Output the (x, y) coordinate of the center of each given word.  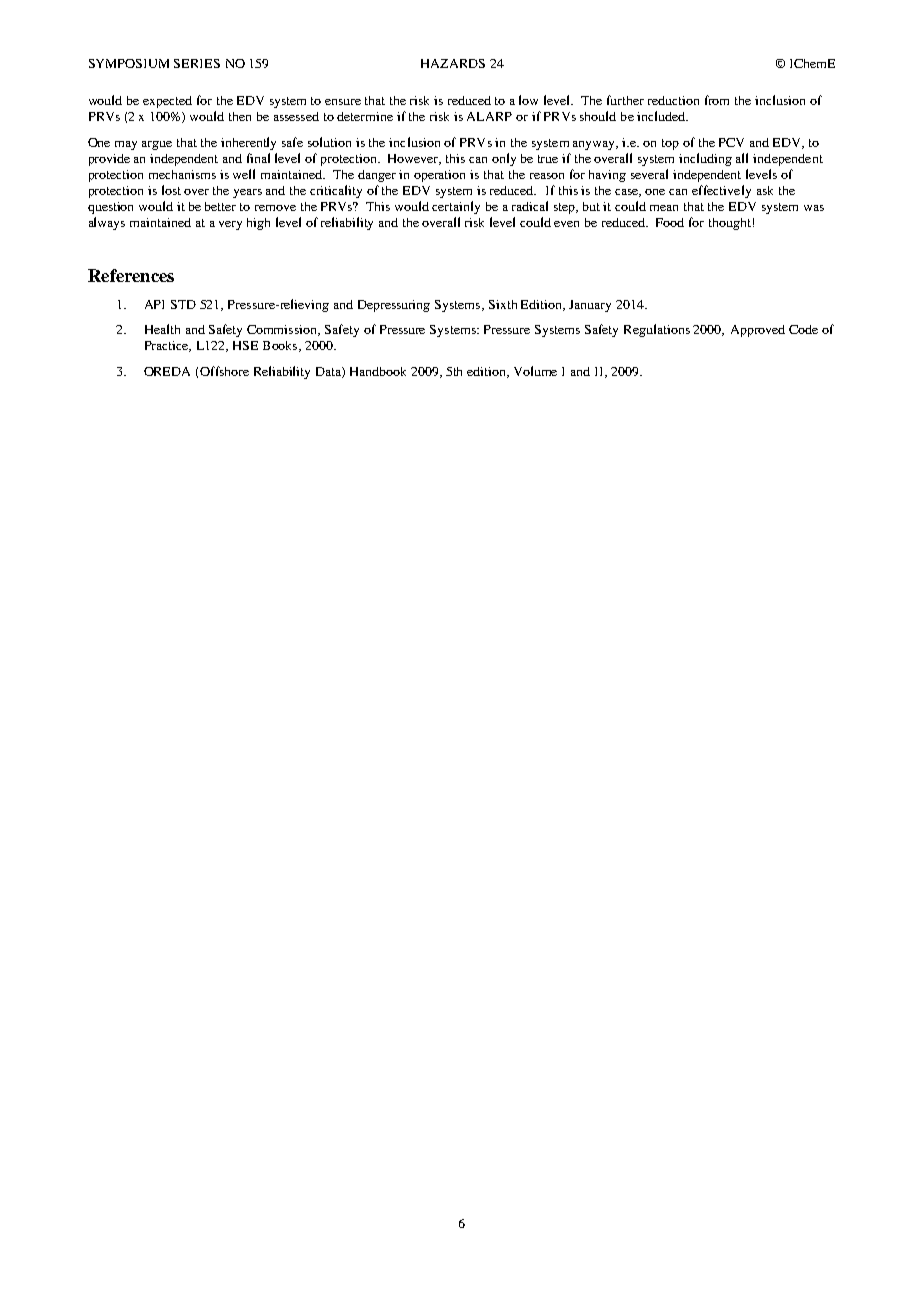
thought (730, 224)
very (230, 225)
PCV (731, 142)
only (504, 159)
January (590, 306)
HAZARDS (453, 63)
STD (183, 304)
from (717, 100)
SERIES (197, 63)
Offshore (224, 371)
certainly (456, 207)
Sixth (503, 304)
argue (157, 145)
